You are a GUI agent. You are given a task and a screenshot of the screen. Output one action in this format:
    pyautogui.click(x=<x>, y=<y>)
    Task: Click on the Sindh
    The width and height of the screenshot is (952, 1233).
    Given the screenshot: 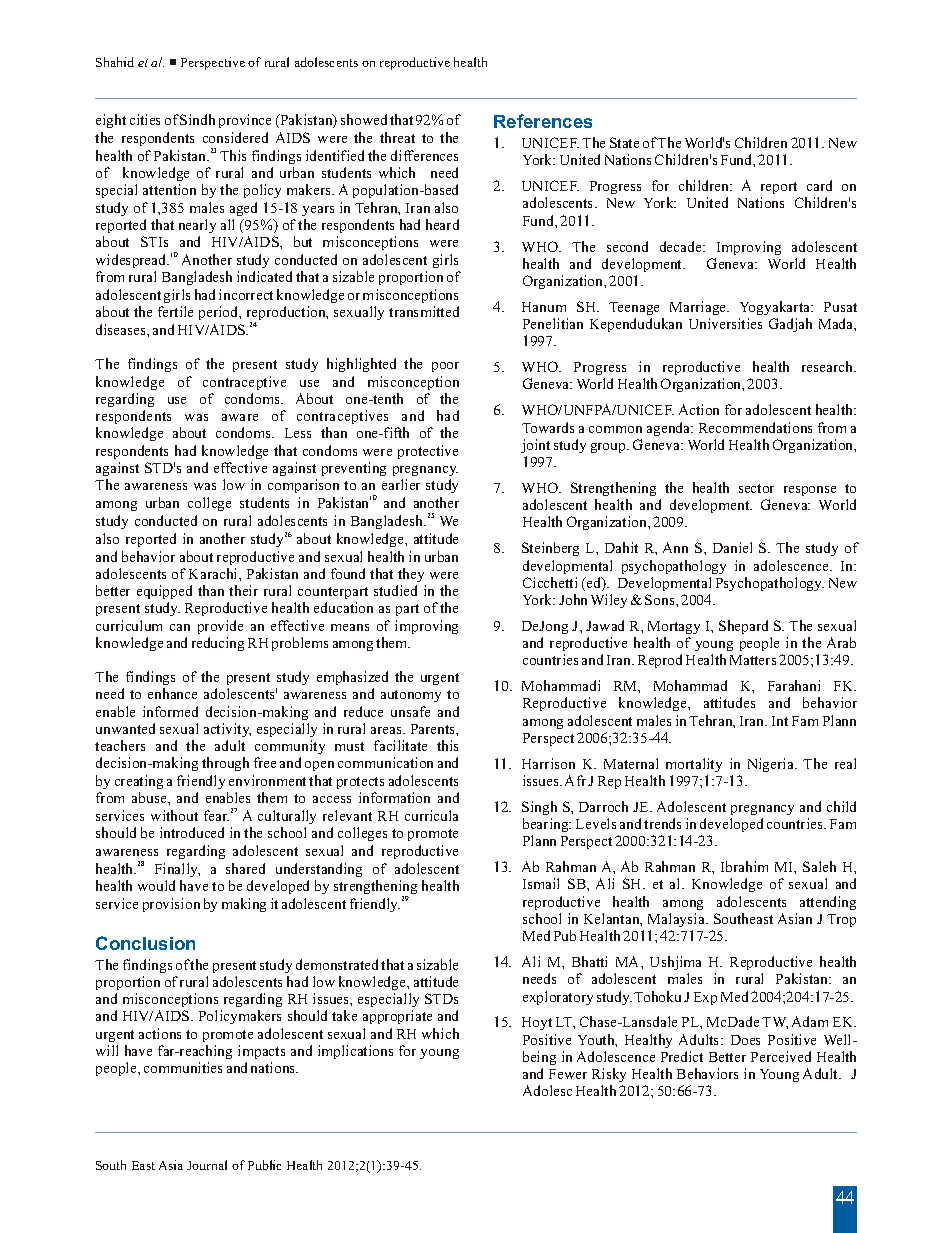 What is the action you would take?
    pyautogui.click(x=197, y=119)
